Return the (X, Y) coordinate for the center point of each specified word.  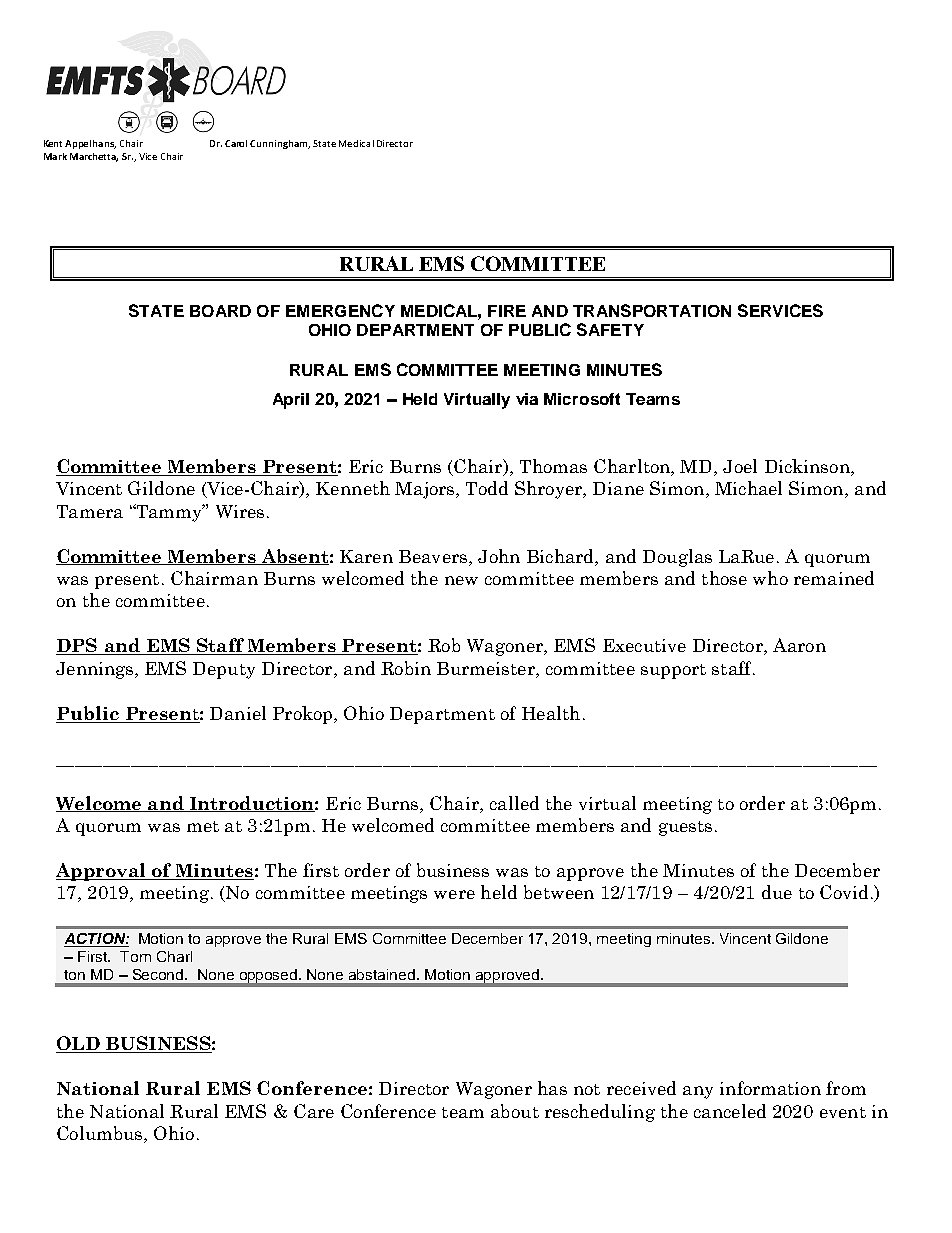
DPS (78, 646)
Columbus (101, 1134)
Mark (55, 156)
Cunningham (280, 144)
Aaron (799, 645)
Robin (406, 668)
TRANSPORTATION (652, 310)
